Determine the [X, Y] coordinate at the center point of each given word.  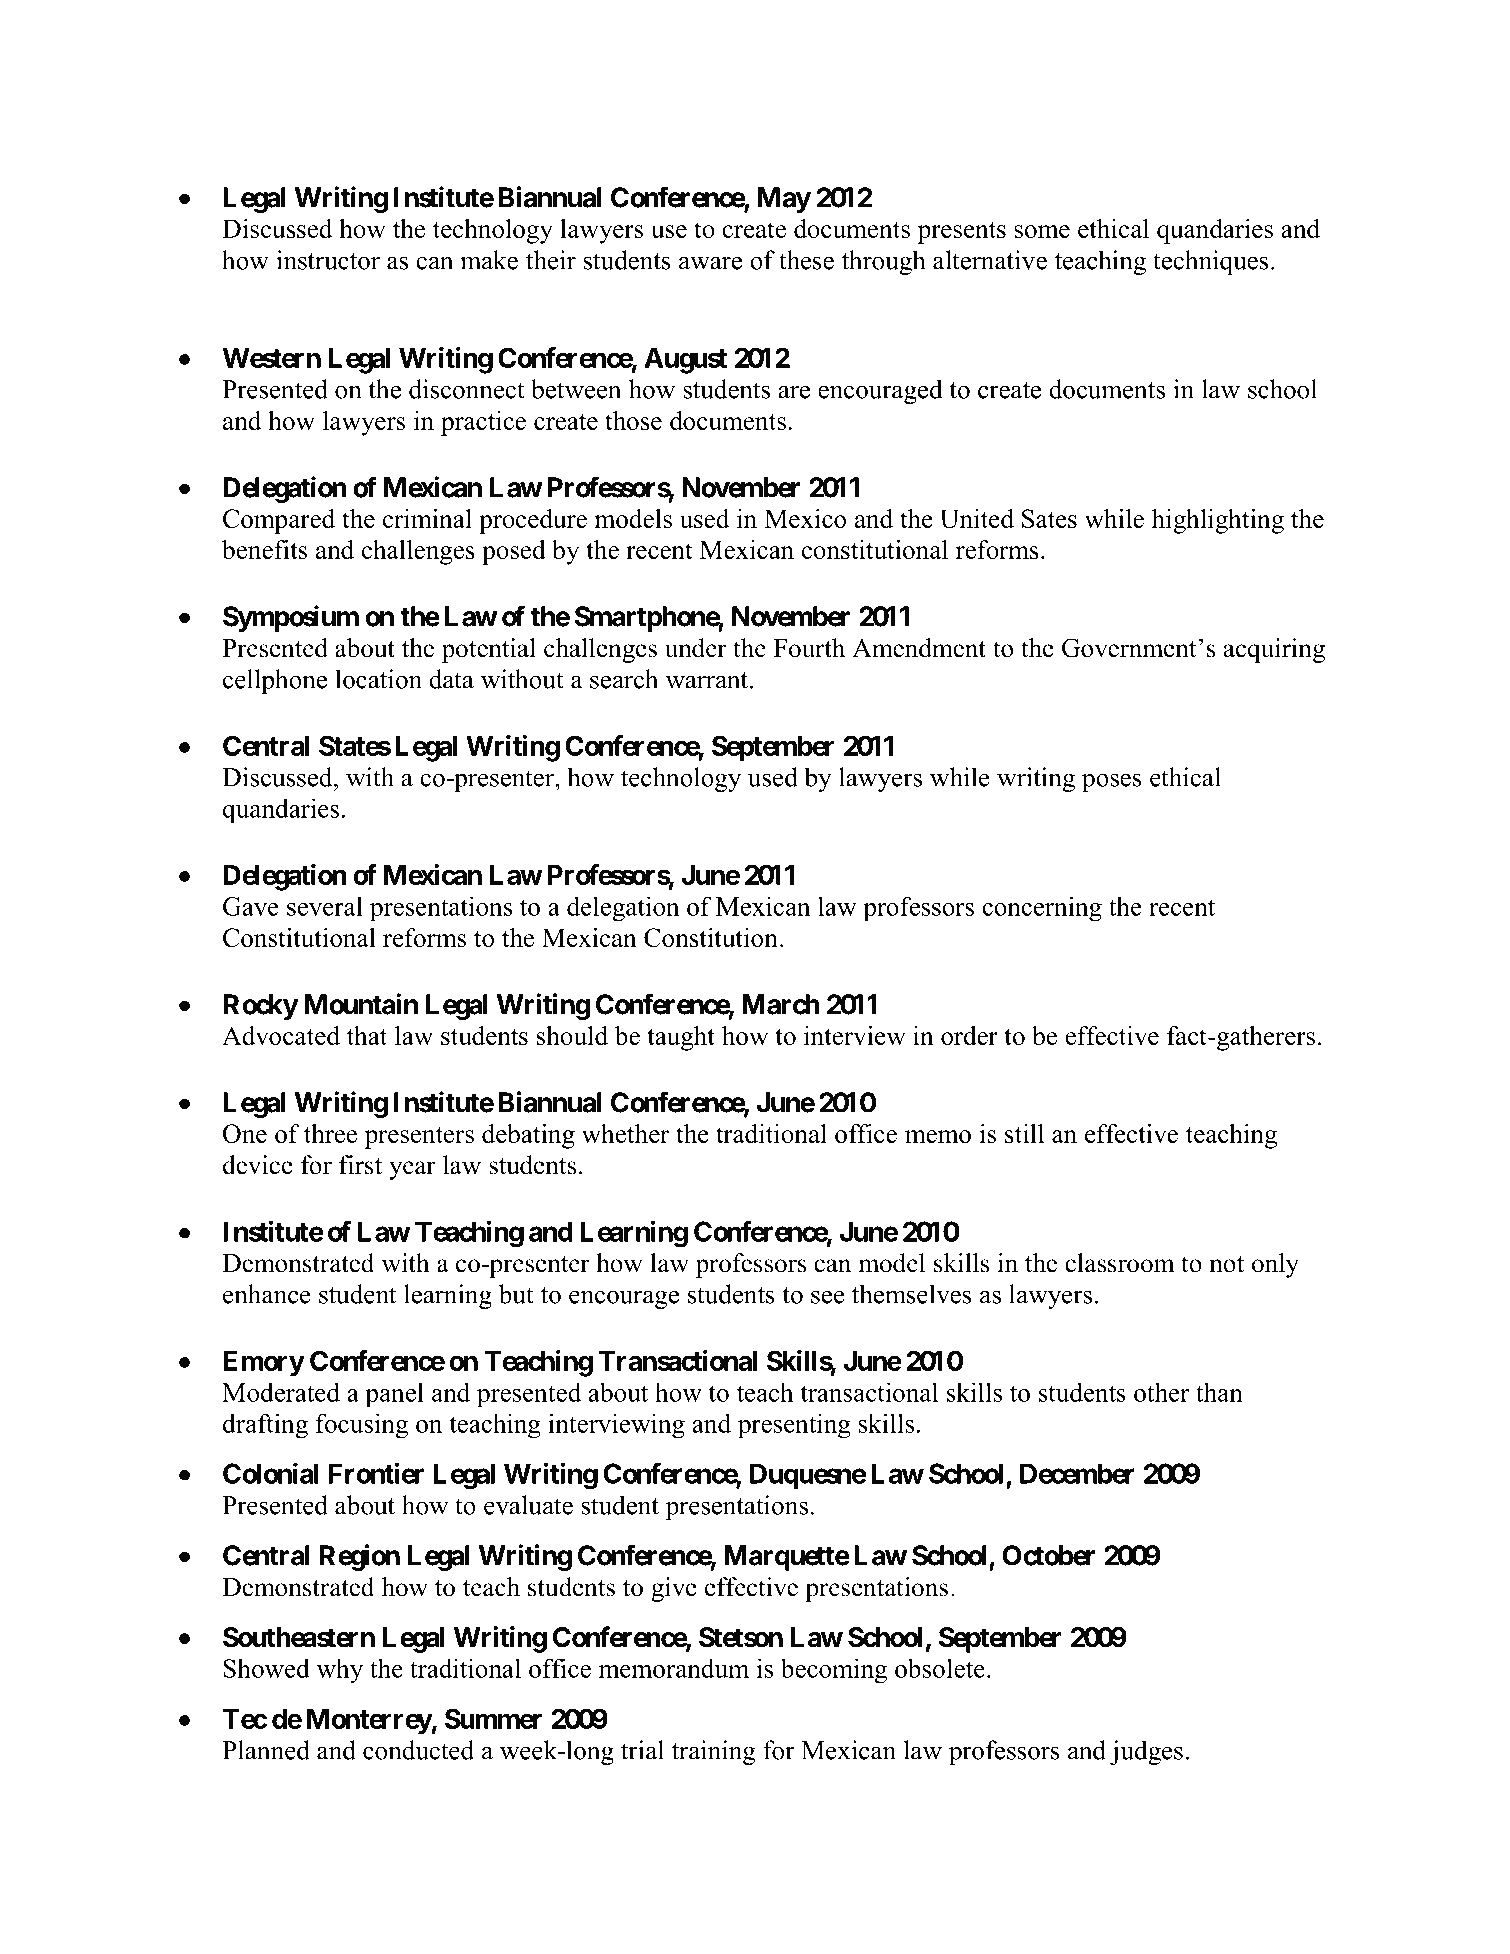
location [378, 679]
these [806, 260]
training [714, 1752]
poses [1112, 782]
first [360, 1165]
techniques [1210, 262]
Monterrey [369, 1722]
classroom [1120, 1263]
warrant [707, 680]
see [828, 1297]
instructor [328, 260]
